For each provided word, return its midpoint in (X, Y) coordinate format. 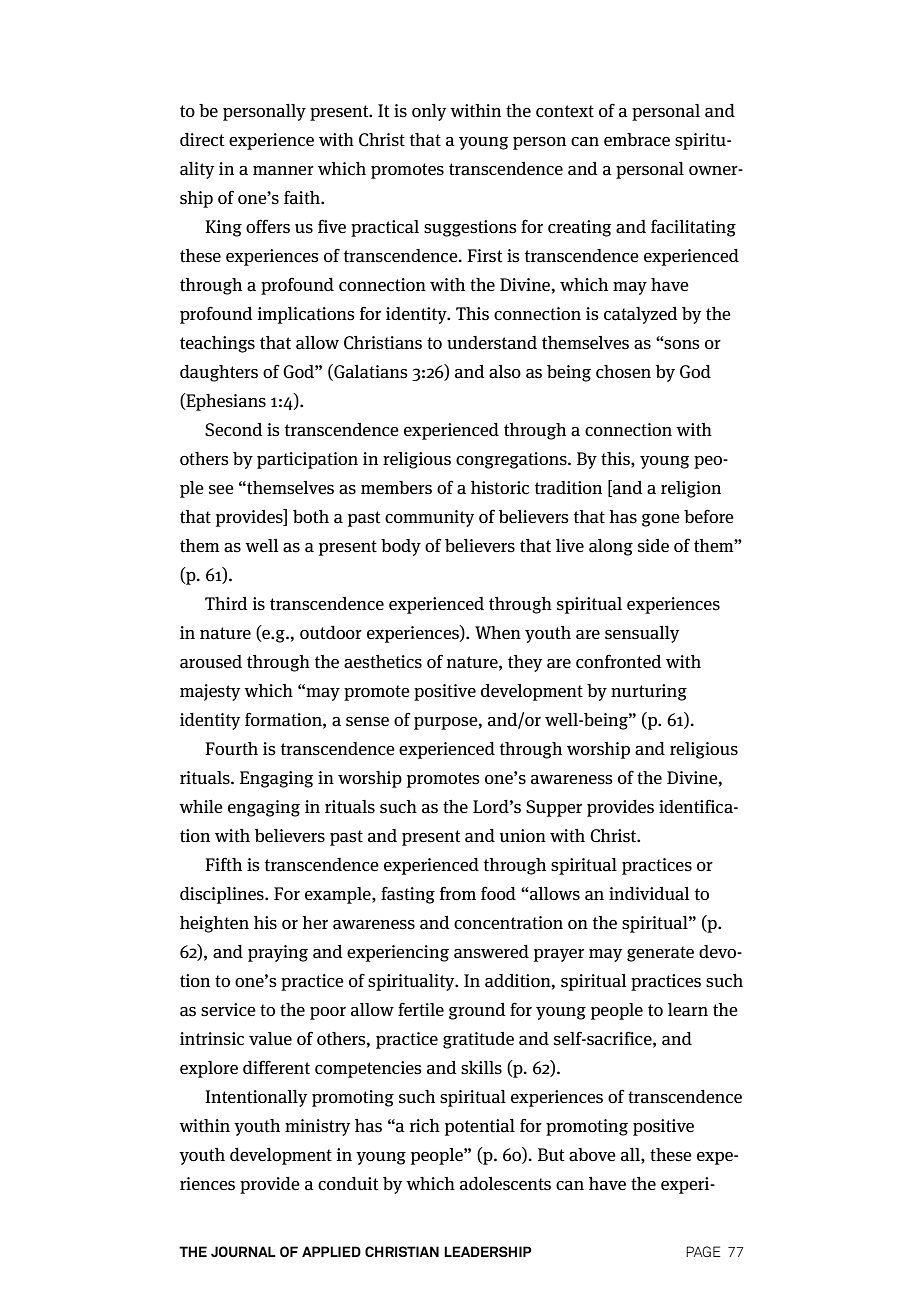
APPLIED (331, 1251)
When (498, 632)
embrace (637, 140)
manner (283, 171)
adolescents (505, 1184)
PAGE (703, 1251)
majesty (210, 692)
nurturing (649, 692)
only (429, 112)
